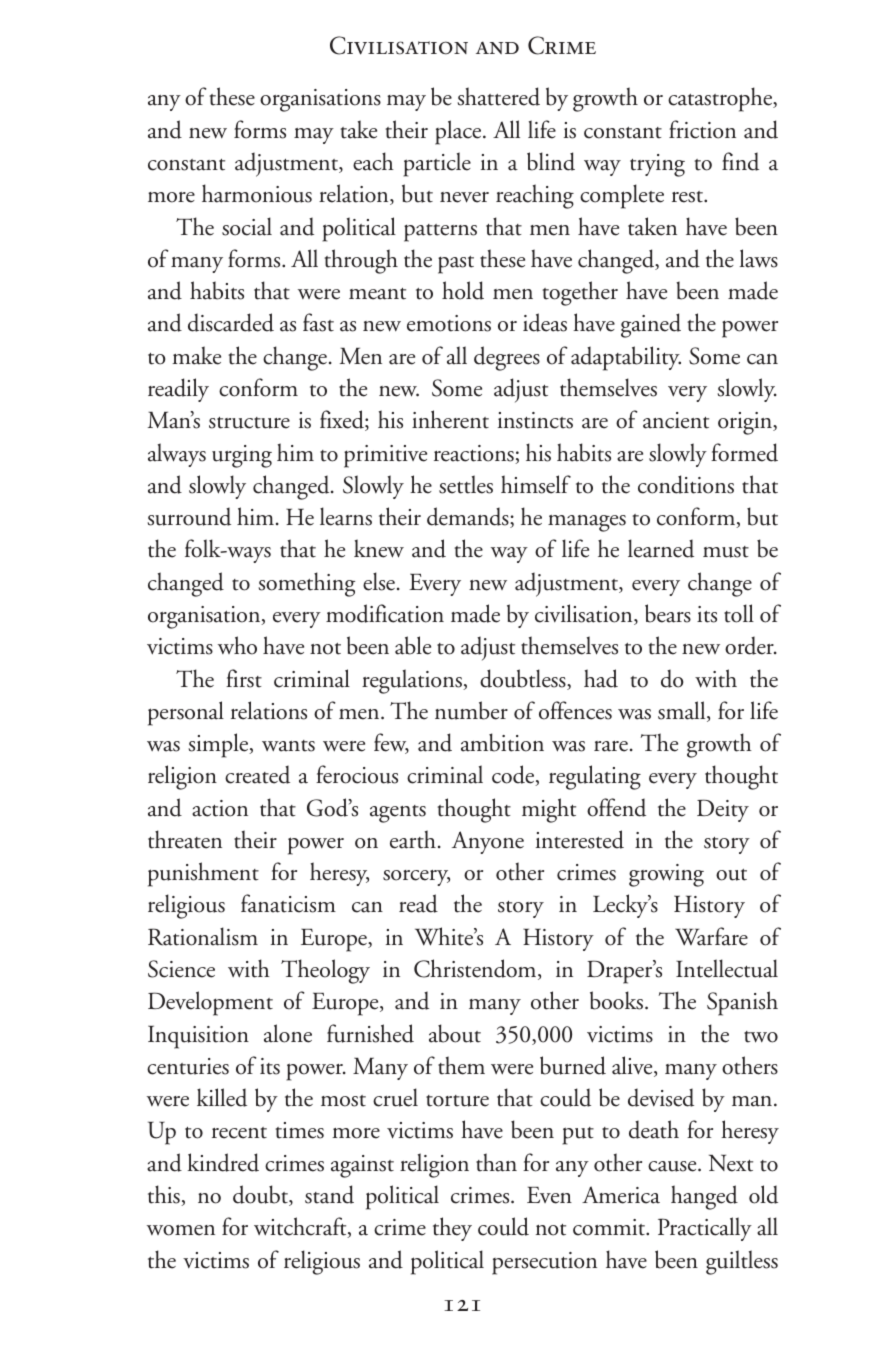 Image resolution: width=896 pixels, height=1363 pixels. I want to click on urging, so click(242, 456).
